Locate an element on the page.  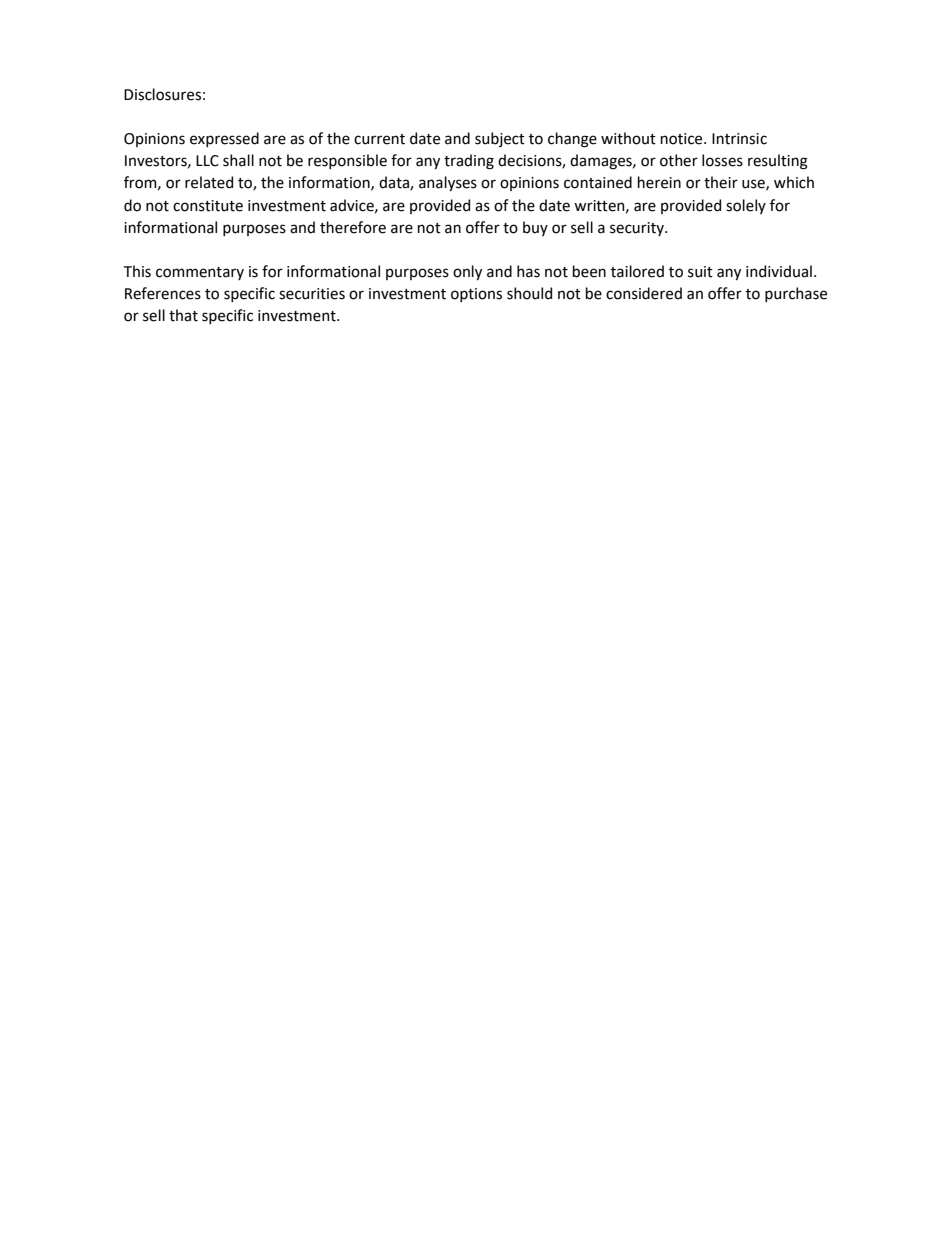
expressed is located at coordinates (224, 139).
